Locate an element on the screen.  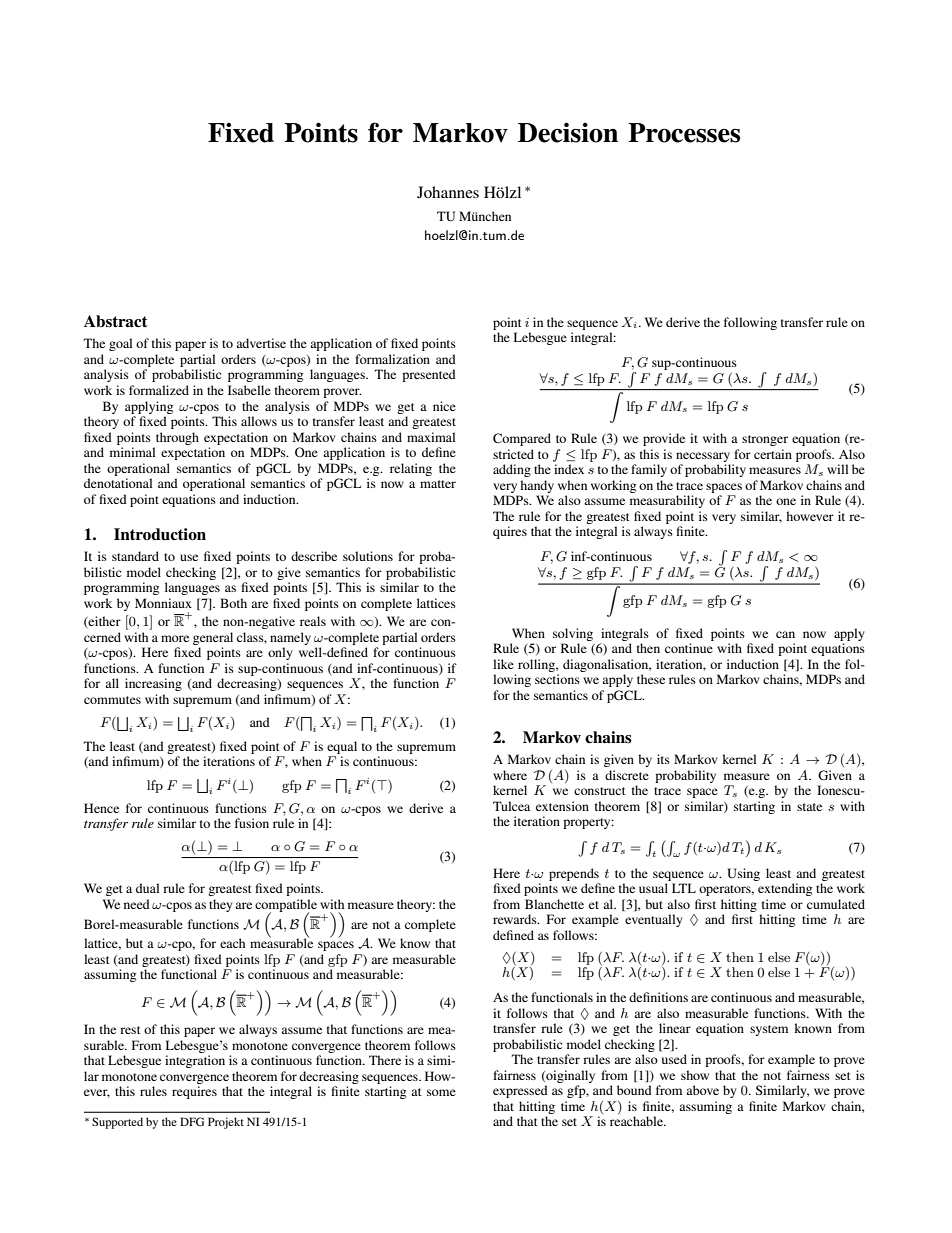
Processes is located at coordinates (684, 133).
